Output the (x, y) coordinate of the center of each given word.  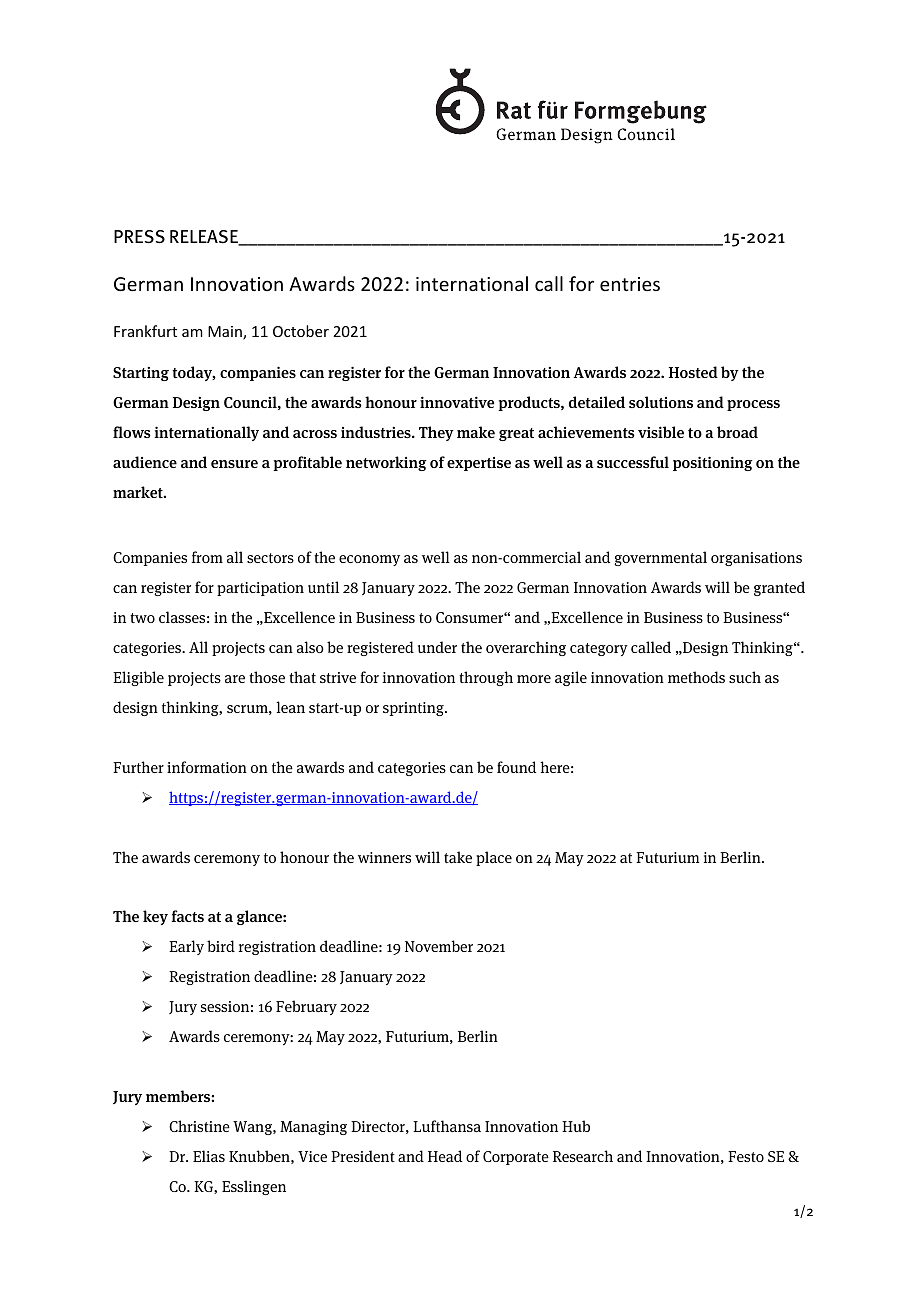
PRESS (139, 237)
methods (696, 677)
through (486, 678)
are (235, 679)
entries (630, 284)
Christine (199, 1126)
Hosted (693, 372)
